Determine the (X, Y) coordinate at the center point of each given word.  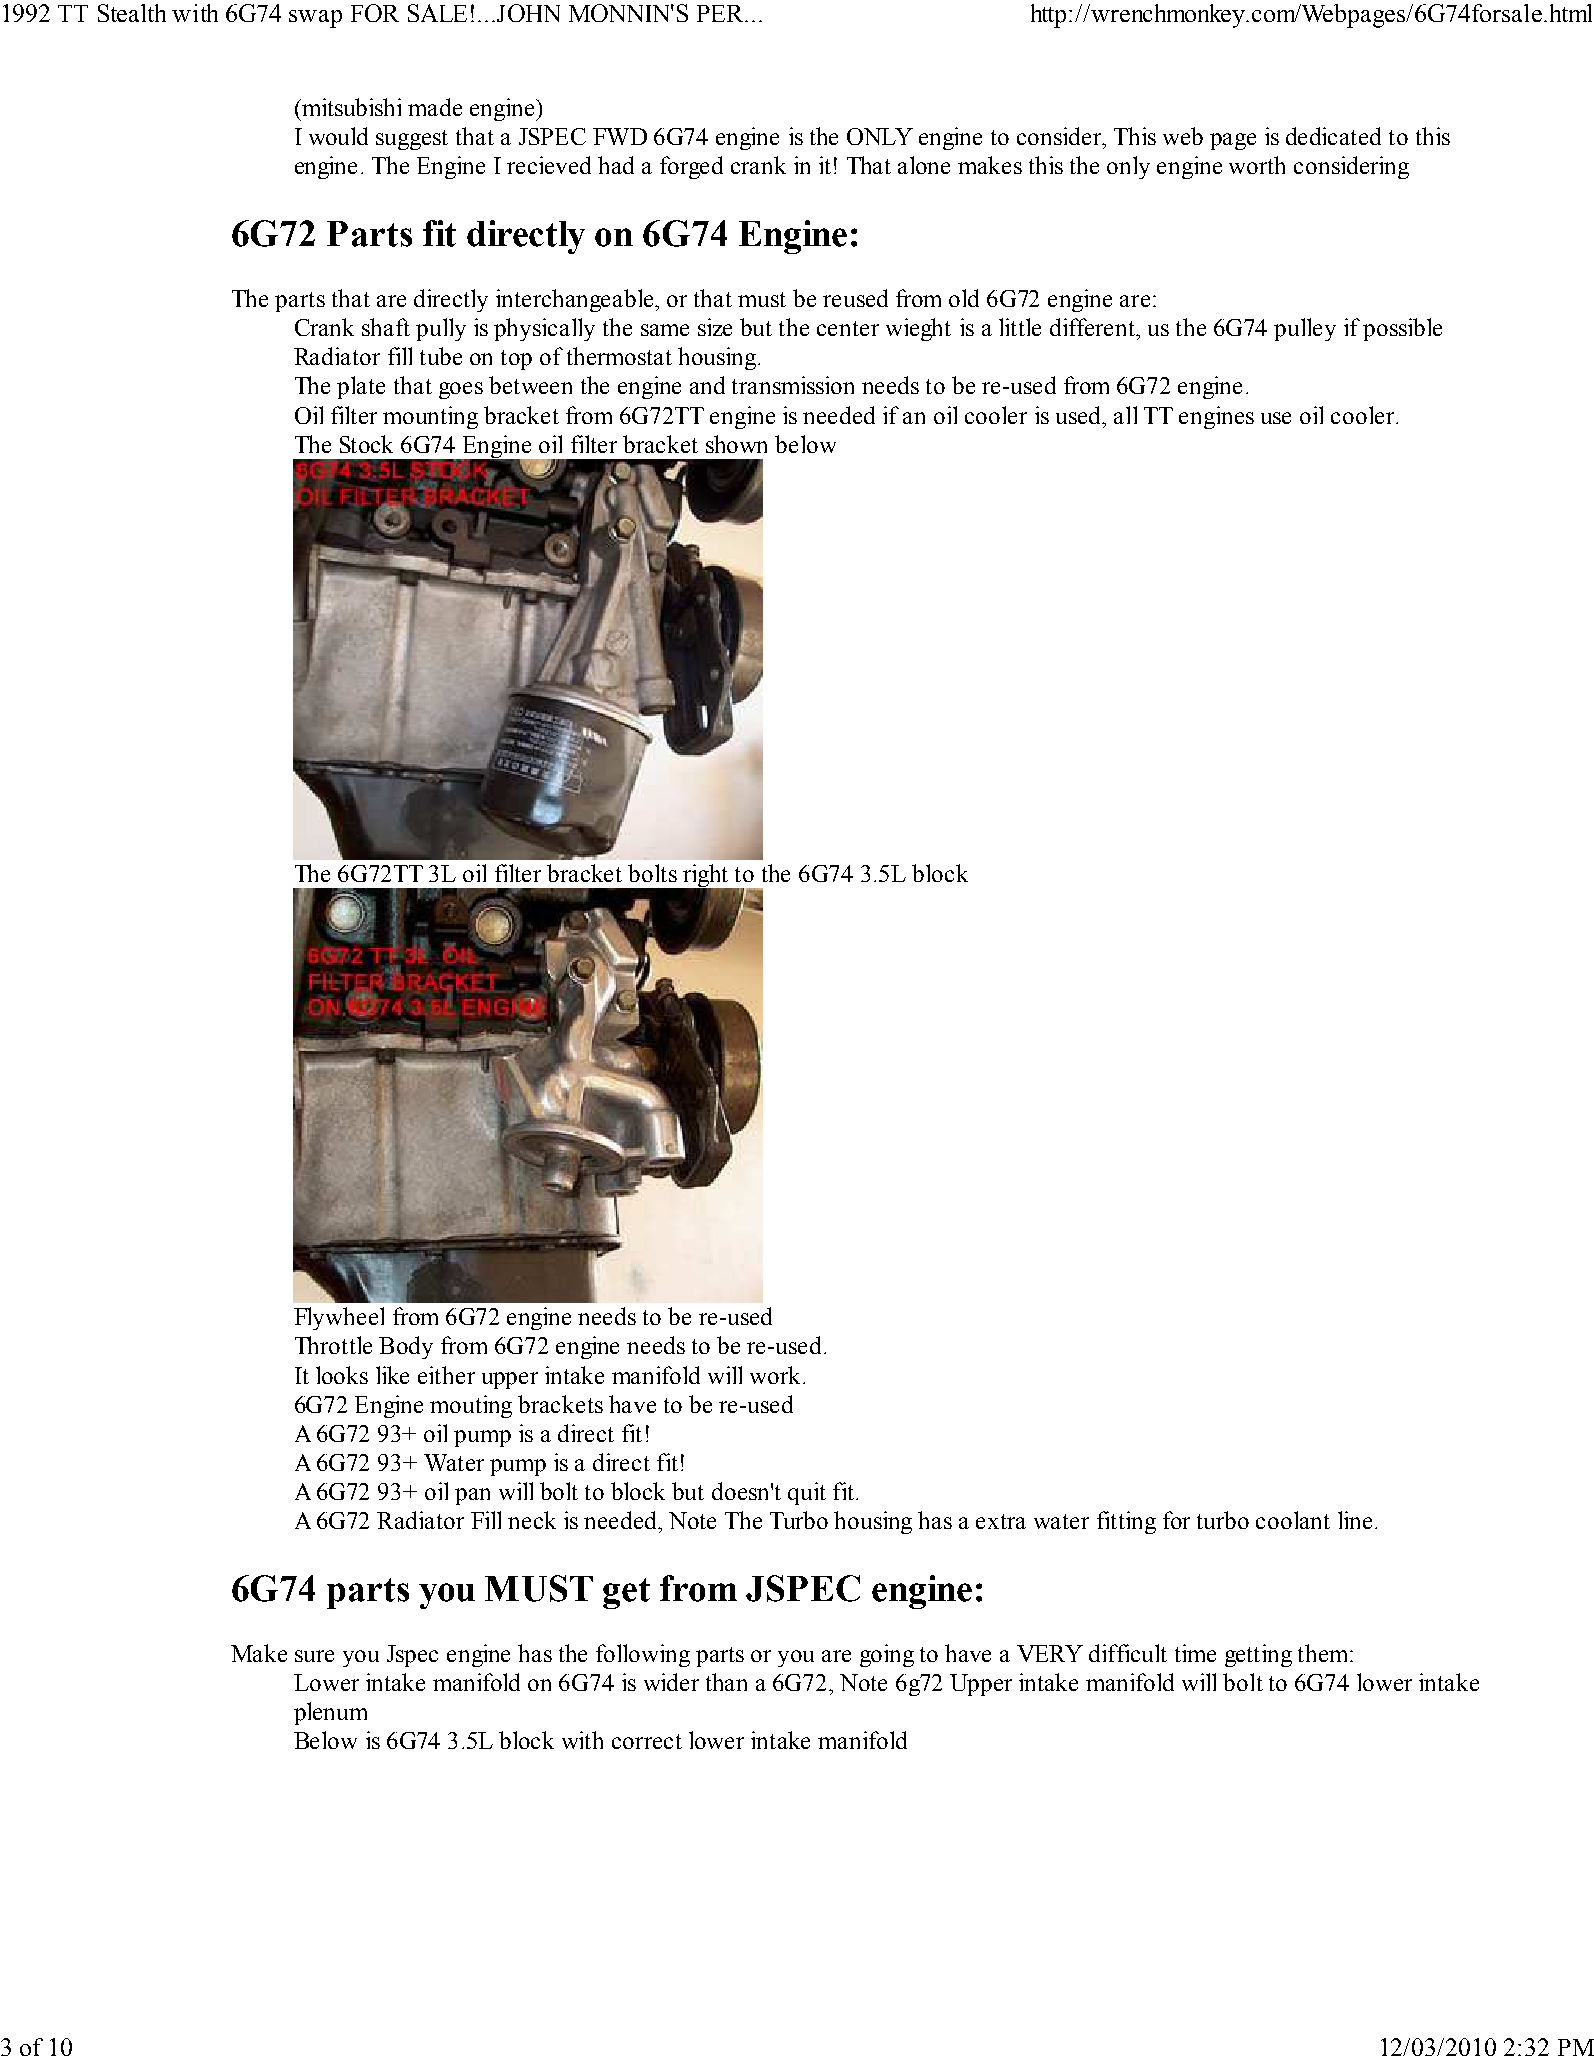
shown (736, 444)
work (777, 1375)
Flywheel (339, 1318)
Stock (366, 444)
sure (314, 1656)
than (726, 1682)
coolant (1293, 1520)
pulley (1305, 329)
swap (315, 19)
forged (691, 167)
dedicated (1333, 136)
